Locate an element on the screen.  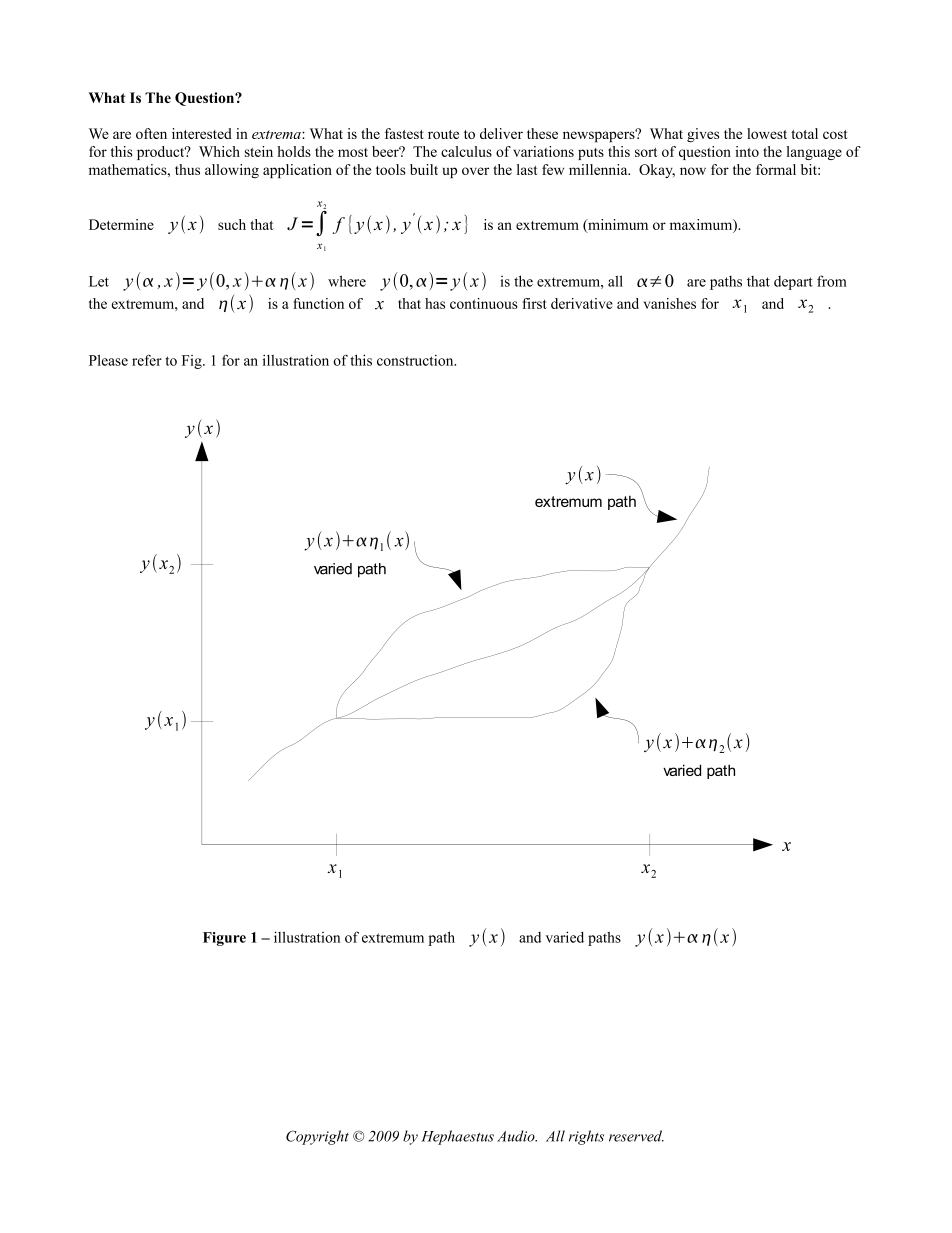
refer is located at coordinates (147, 360).
